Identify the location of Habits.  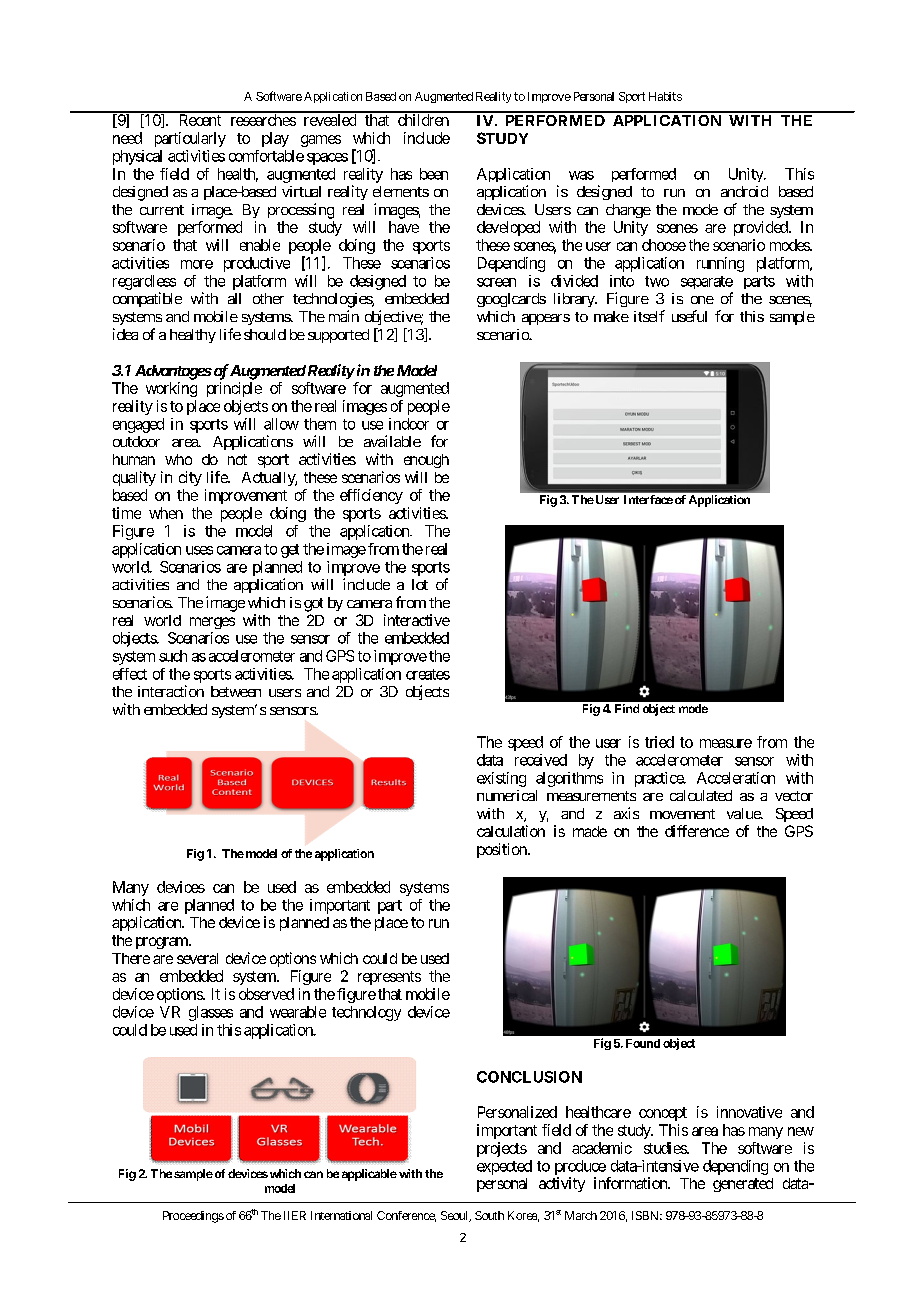
(665, 96).
